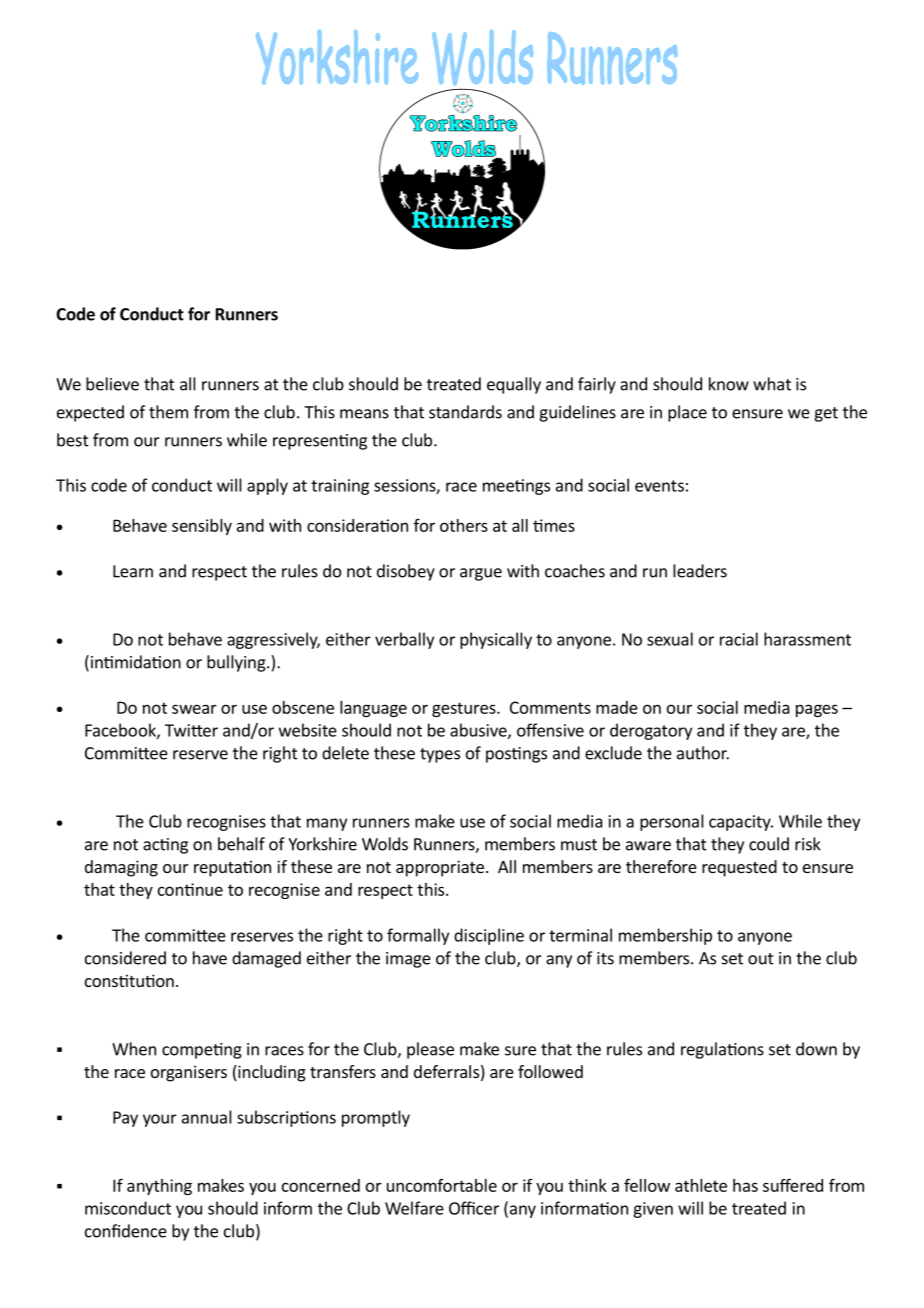 Image resolution: width=924 pixels, height=1308 pixels. I want to click on bullying, so click(237, 663).
